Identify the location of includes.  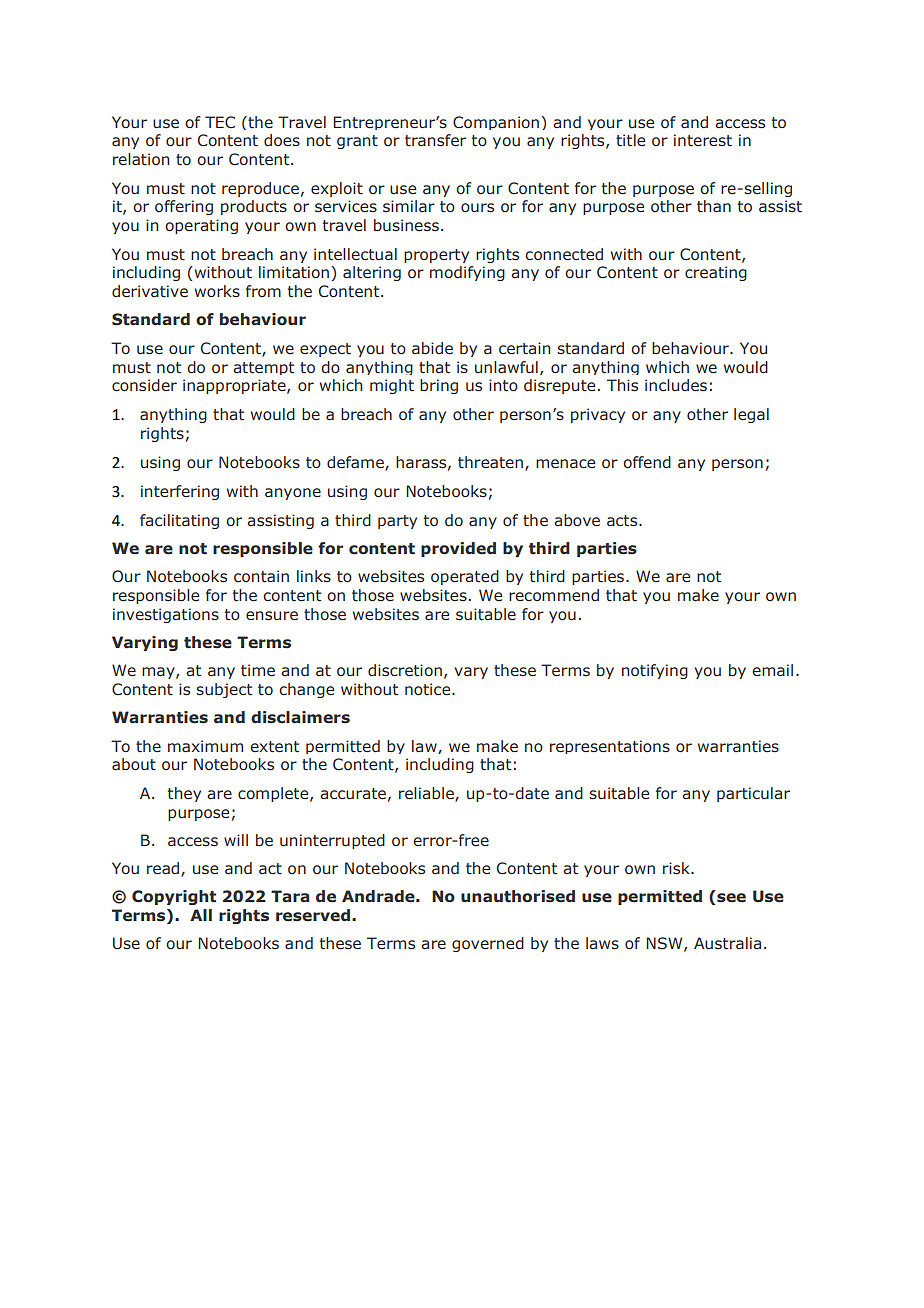
(676, 385).
